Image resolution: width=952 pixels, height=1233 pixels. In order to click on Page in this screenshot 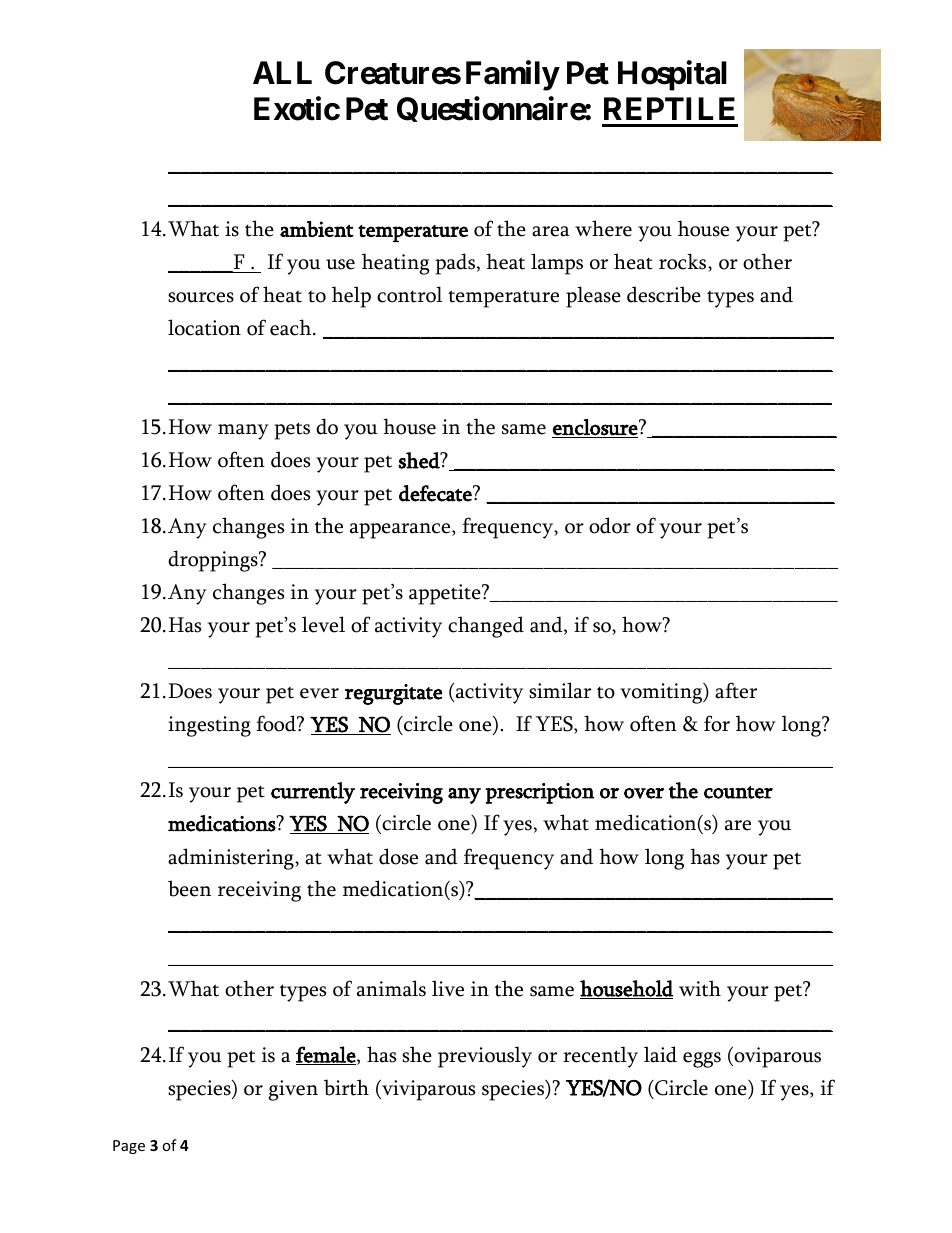, I will do `click(129, 1147)`.
